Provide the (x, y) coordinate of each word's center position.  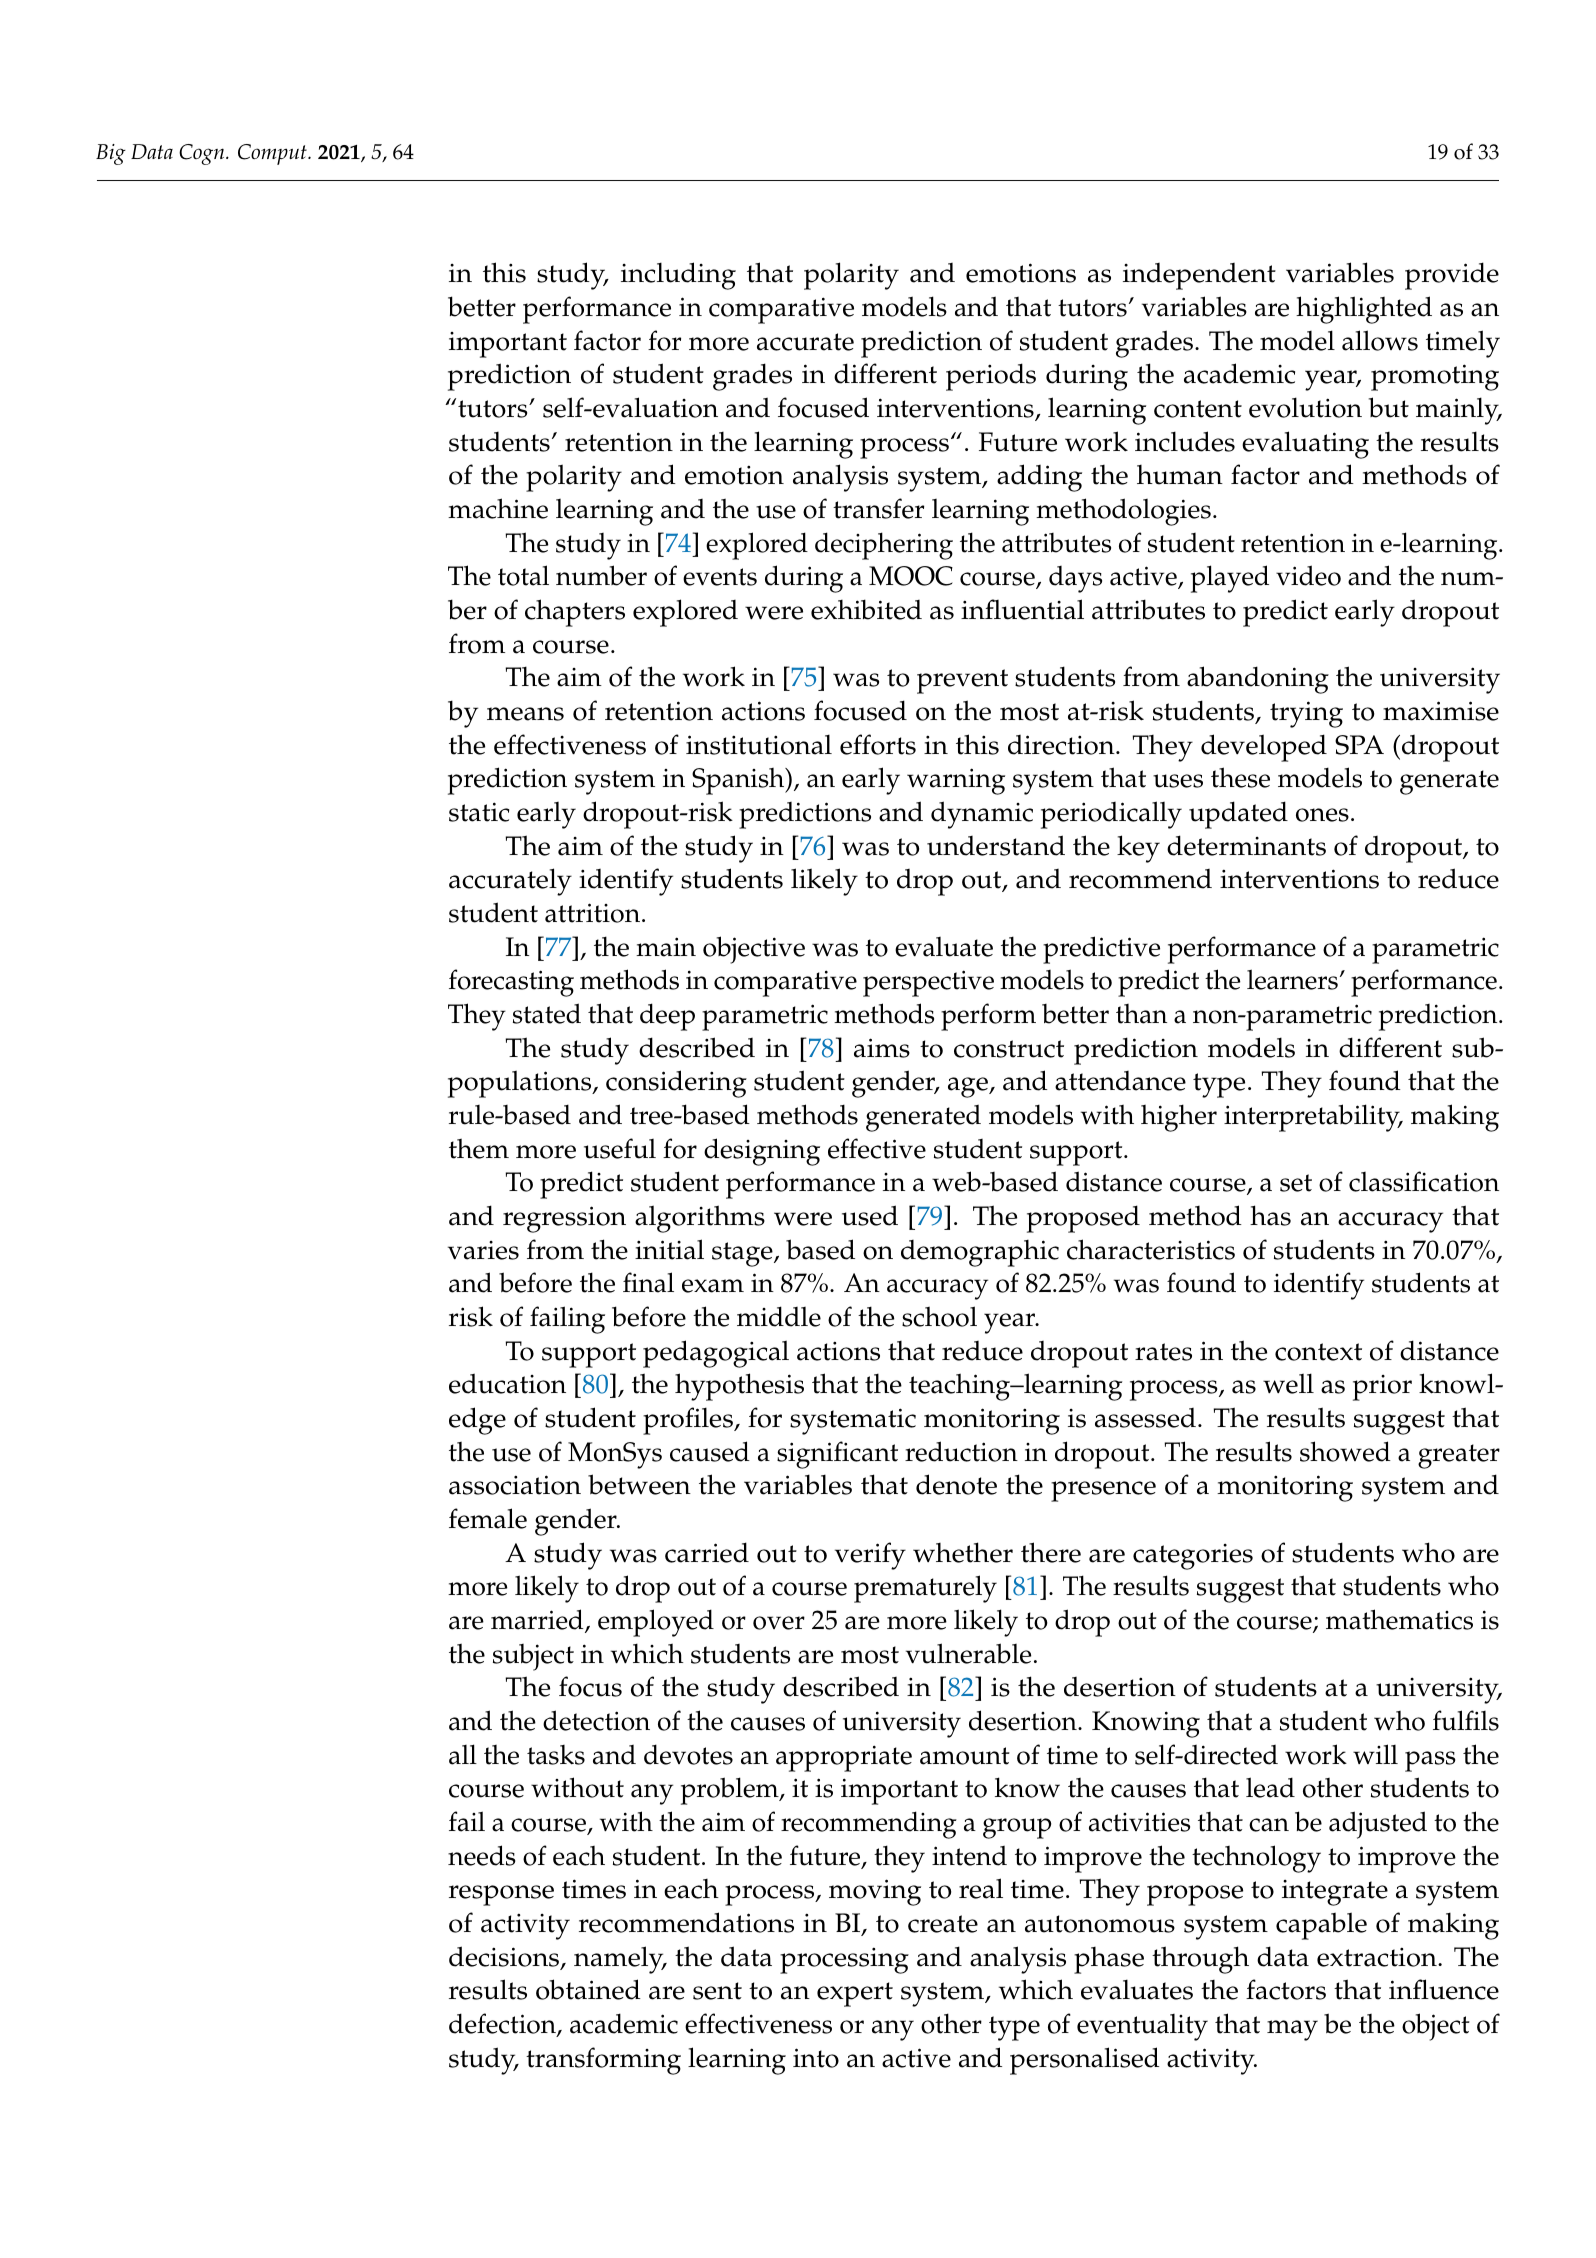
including (678, 276)
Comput (273, 154)
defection (503, 2025)
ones (1322, 815)
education (507, 1383)
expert (855, 1994)
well (1288, 1383)
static (479, 812)
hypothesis (739, 1387)
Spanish (739, 781)
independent (1199, 276)
